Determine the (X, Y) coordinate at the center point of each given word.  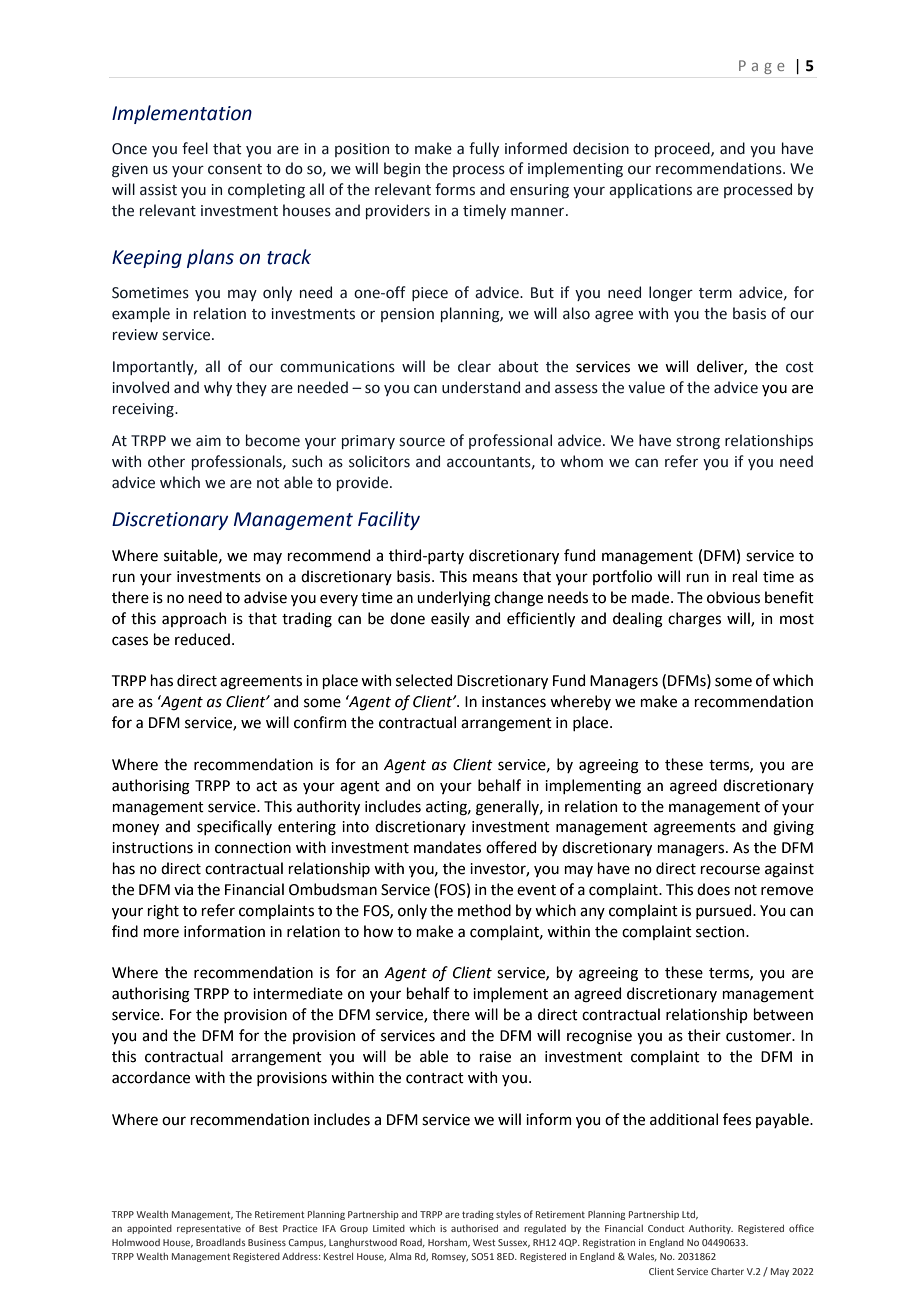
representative (209, 1229)
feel (195, 148)
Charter (727, 1271)
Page (761, 67)
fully (484, 149)
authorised (474, 1228)
